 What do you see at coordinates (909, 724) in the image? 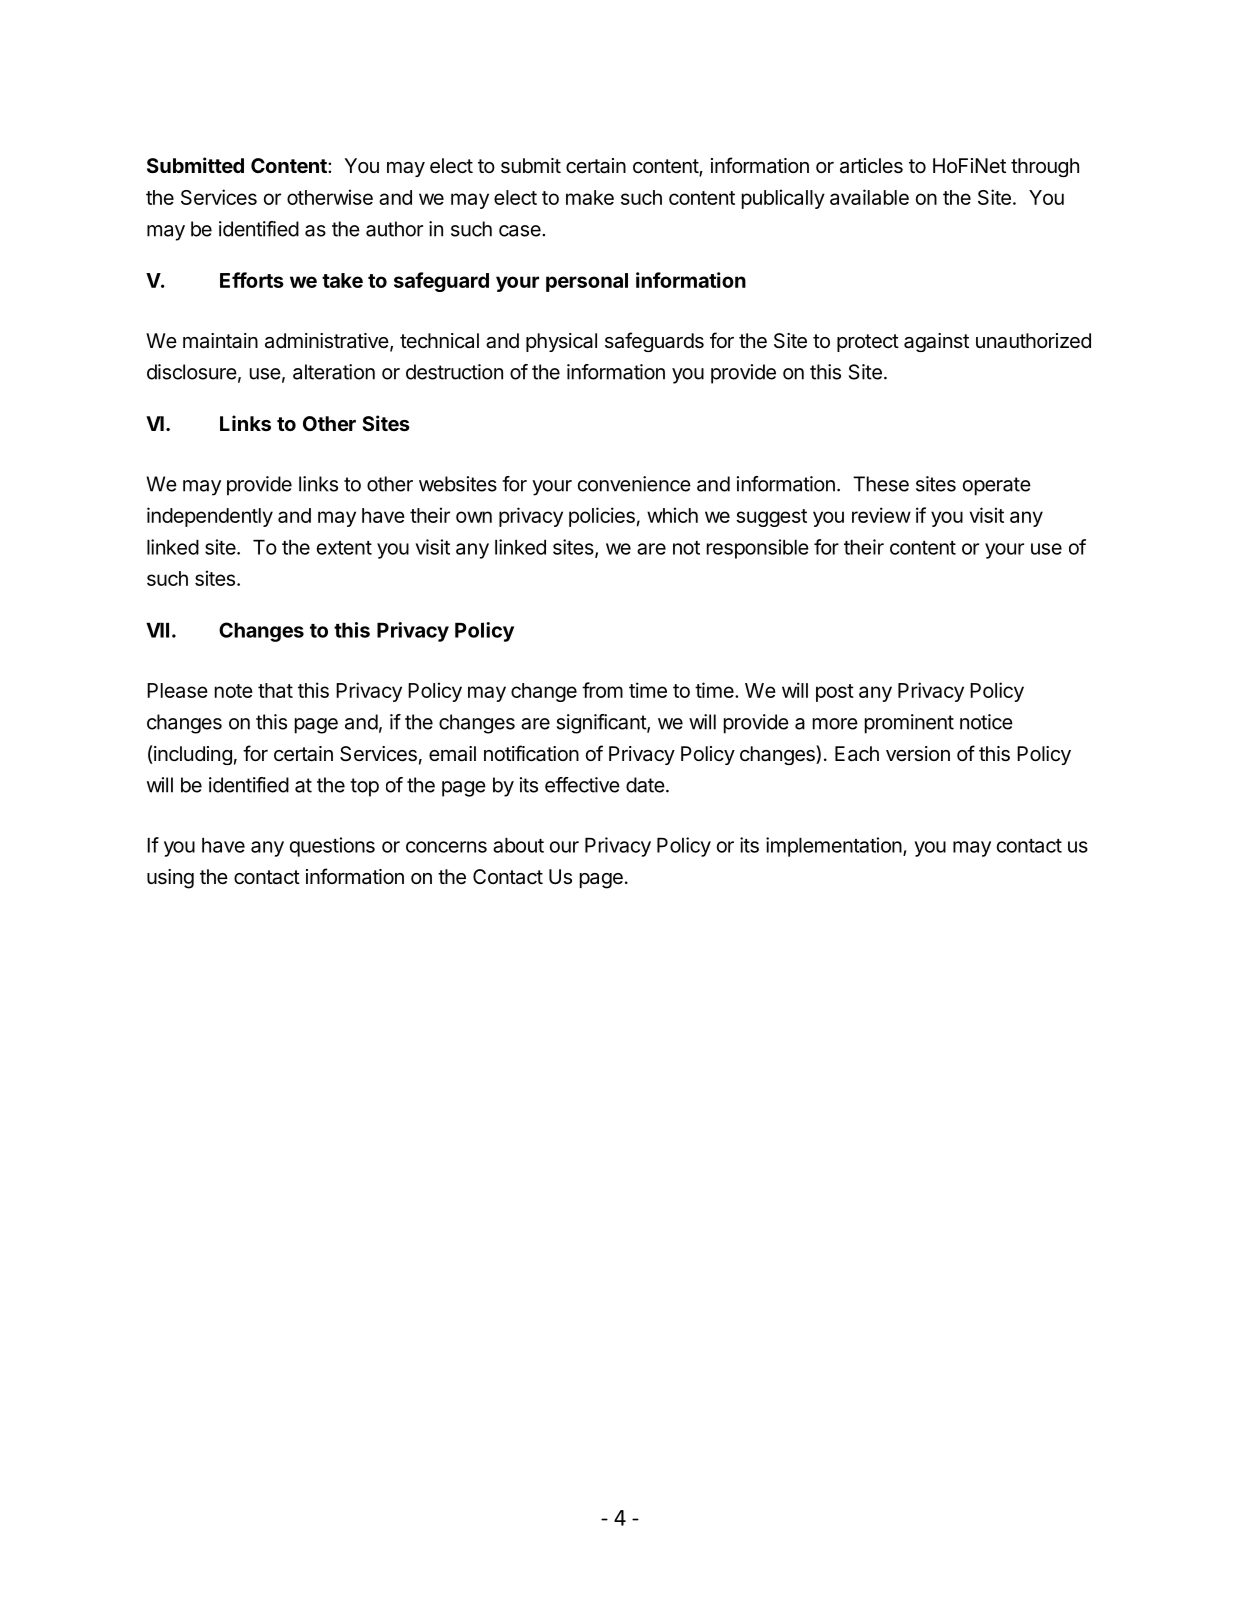
I see `prominent` at bounding box center [909, 724].
